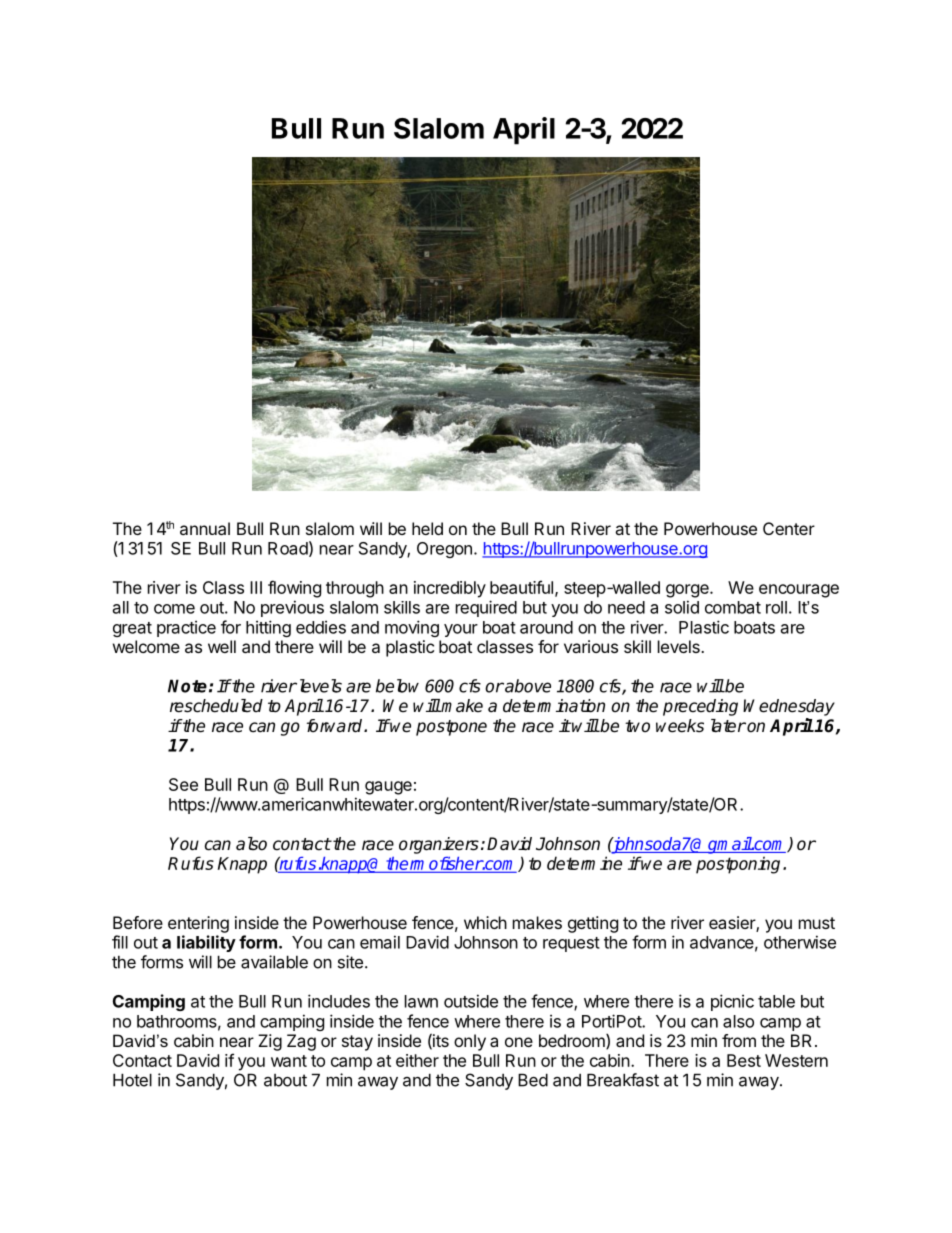 The image size is (952, 1233). I want to click on Best, so click(744, 1060).
